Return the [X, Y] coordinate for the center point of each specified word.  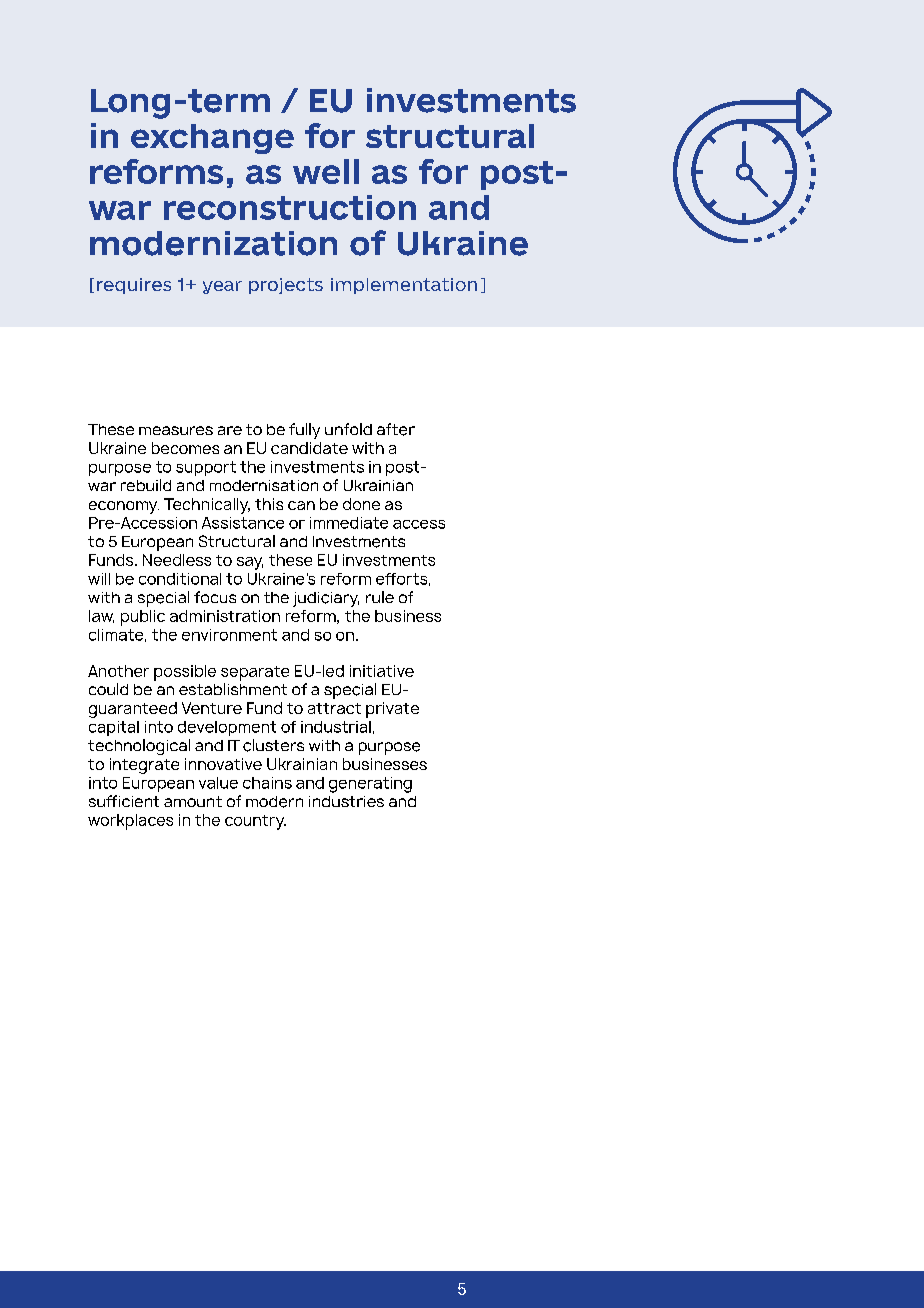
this [269, 504]
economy [124, 507]
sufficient [124, 801]
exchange [212, 139]
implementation [404, 286]
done [361, 504]
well [326, 171]
